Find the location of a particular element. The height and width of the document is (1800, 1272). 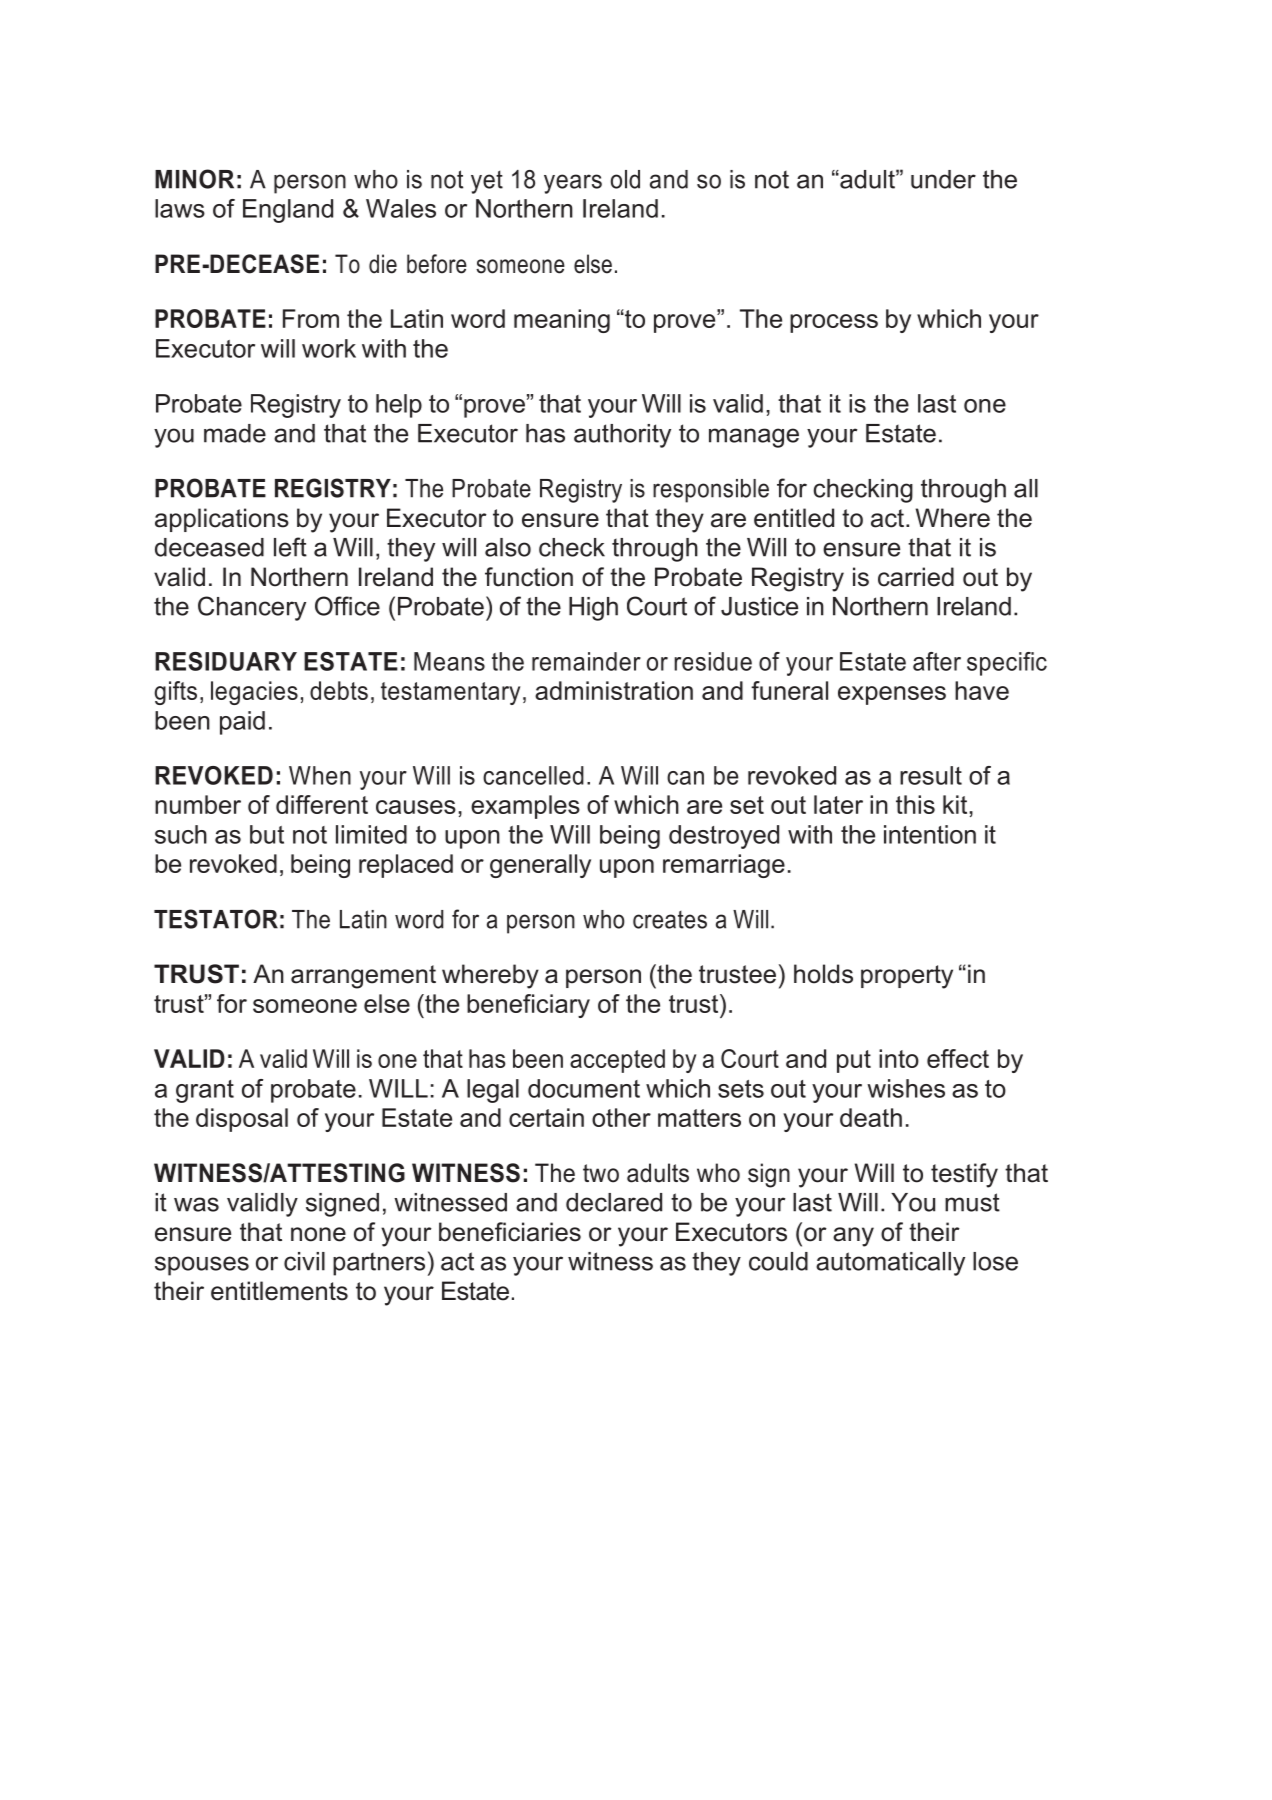

years is located at coordinates (573, 184).
